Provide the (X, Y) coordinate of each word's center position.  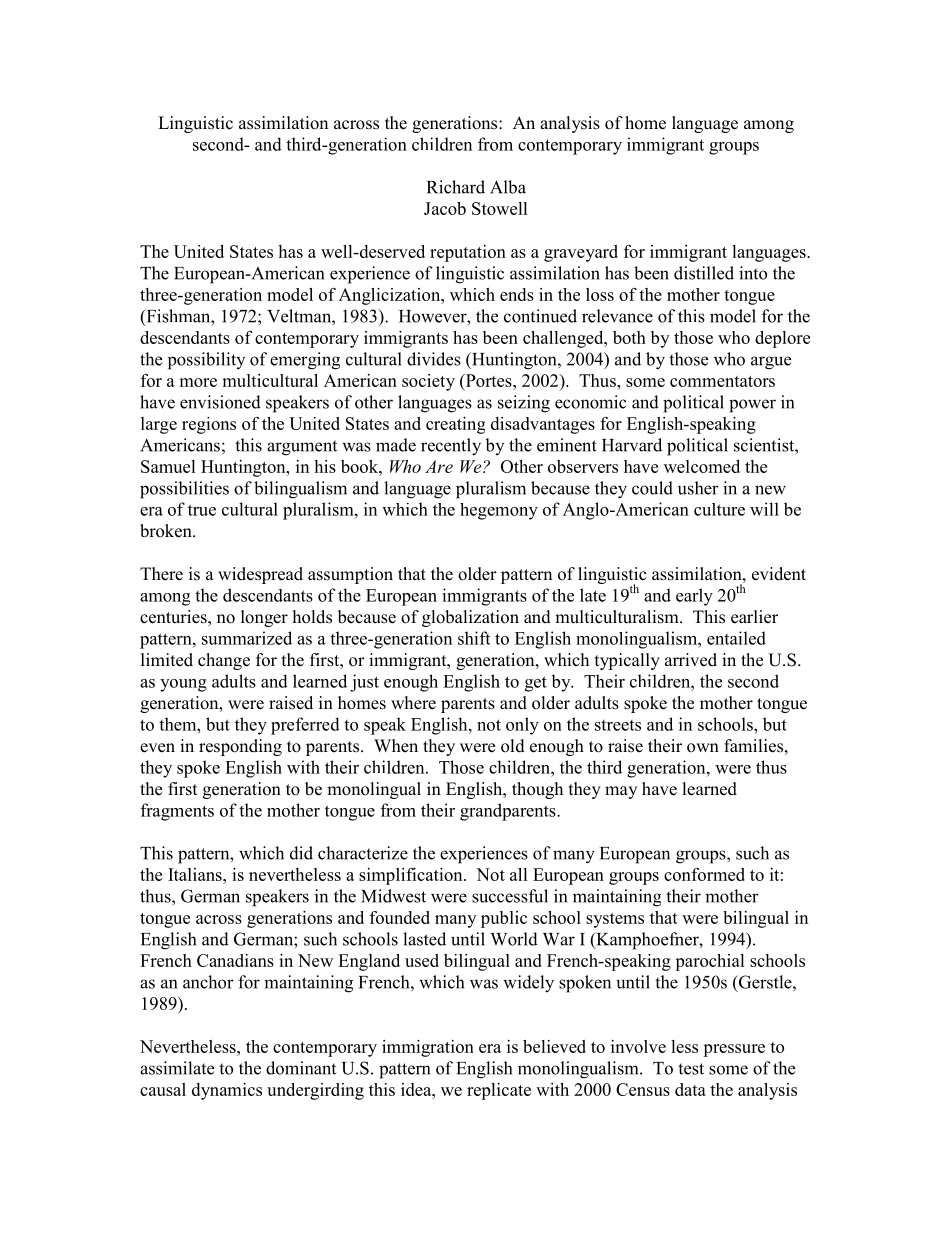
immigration (428, 1048)
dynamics (227, 1091)
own (703, 748)
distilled (704, 273)
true (202, 510)
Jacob (445, 208)
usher (698, 488)
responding (240, 747)
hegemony (499, 511)
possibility (206, 361)
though (537, 790)
